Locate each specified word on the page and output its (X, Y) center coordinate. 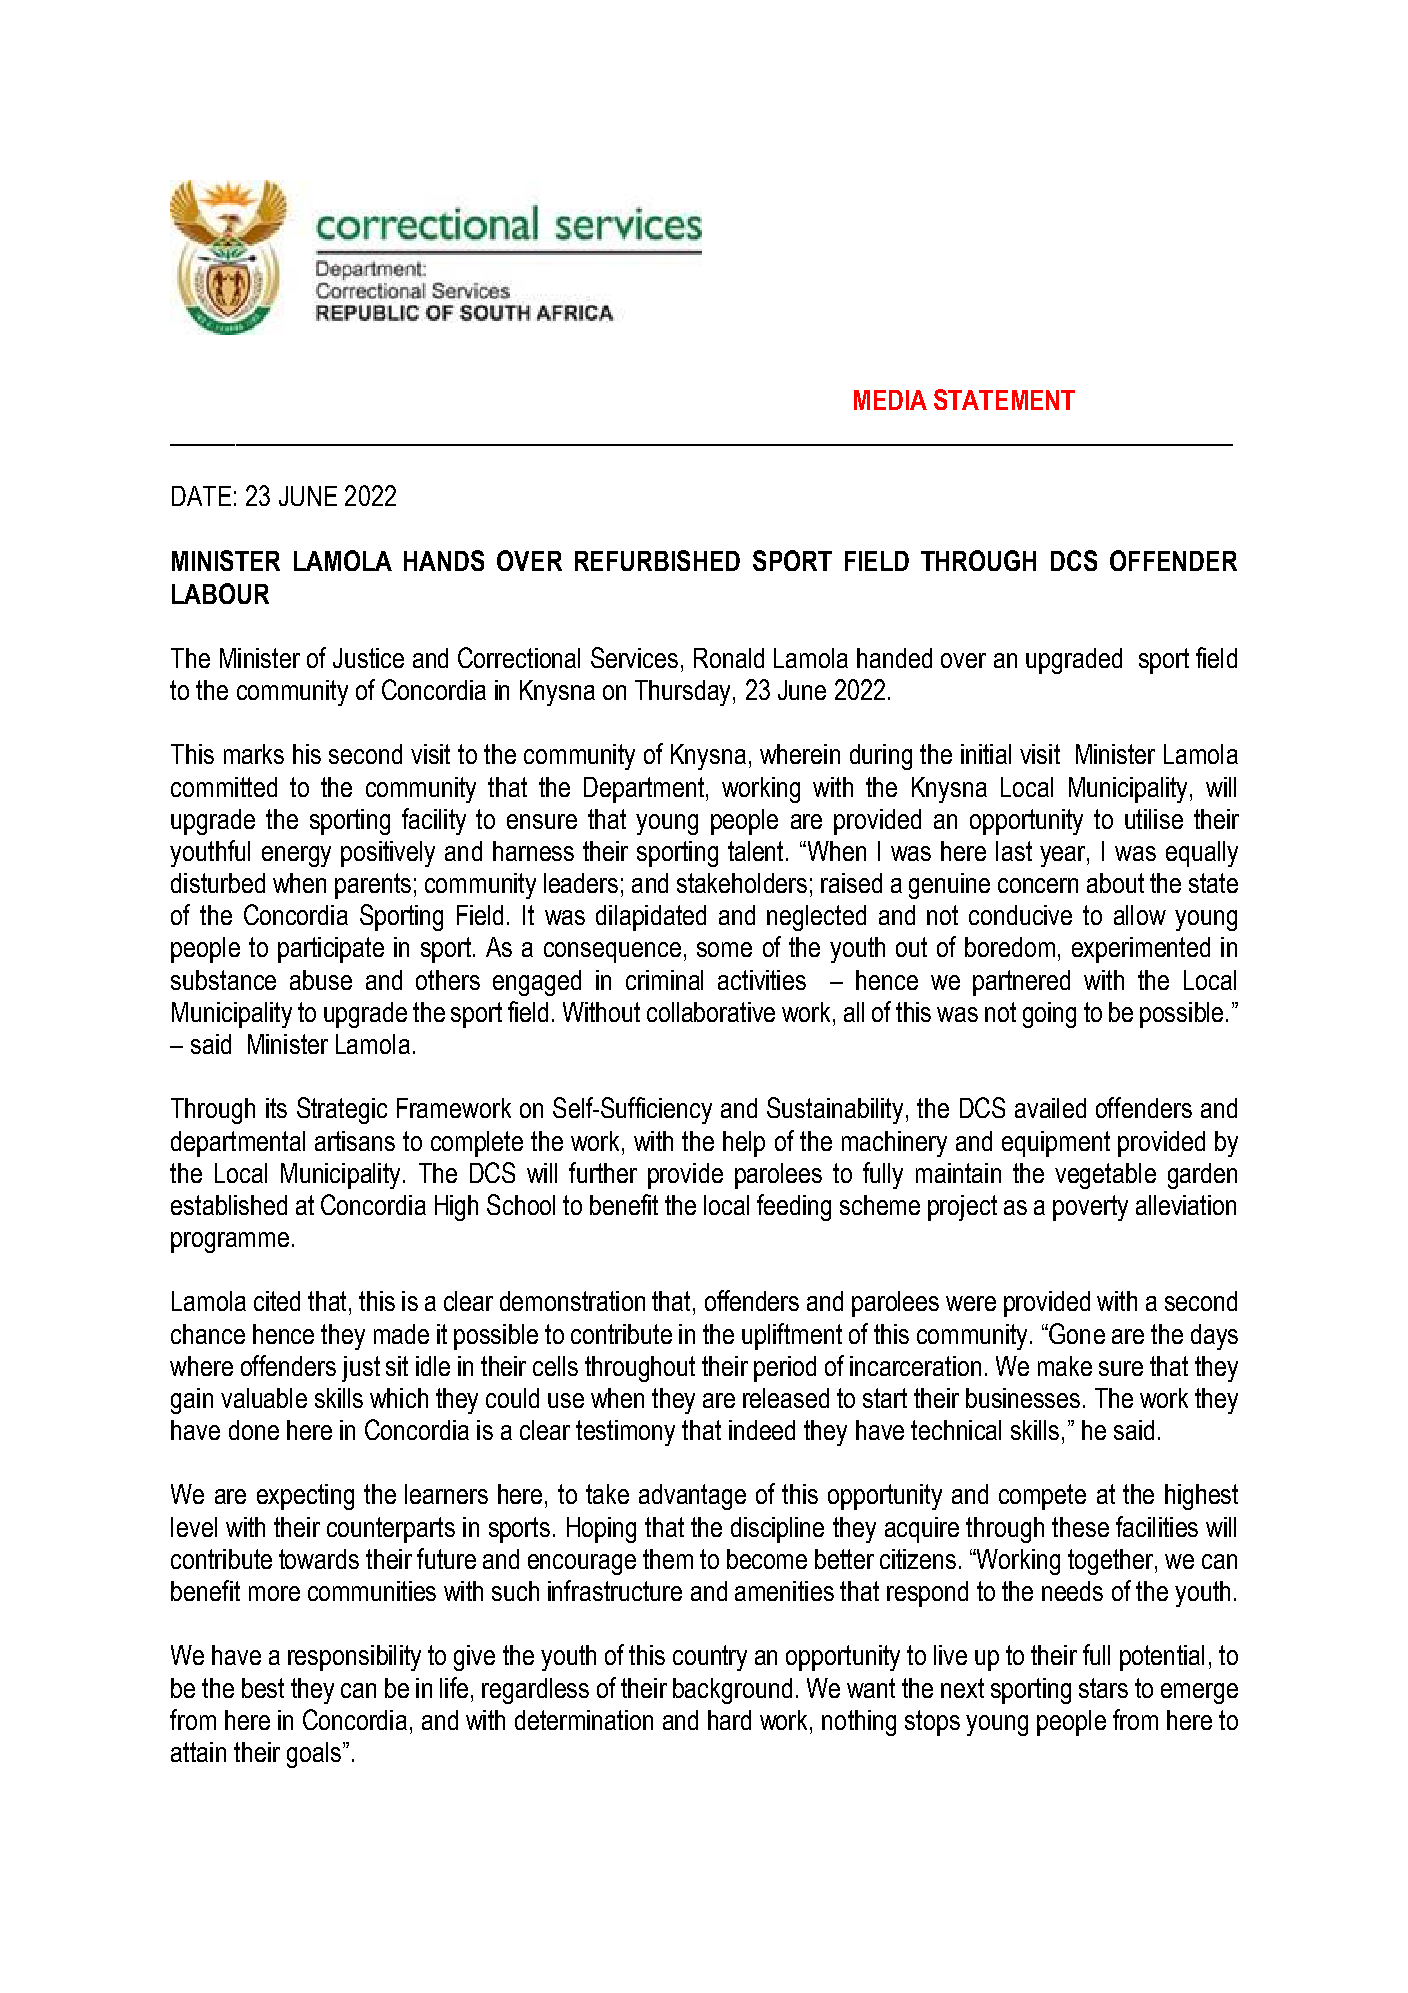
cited (277, 1301)
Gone (1077, 1333)
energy (296, 856)
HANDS (444, 560)
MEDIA (890, 400)
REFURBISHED (657, 560)
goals (314, 1755)
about (1115, 883)
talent (755, 851)
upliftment (792, 1336)
